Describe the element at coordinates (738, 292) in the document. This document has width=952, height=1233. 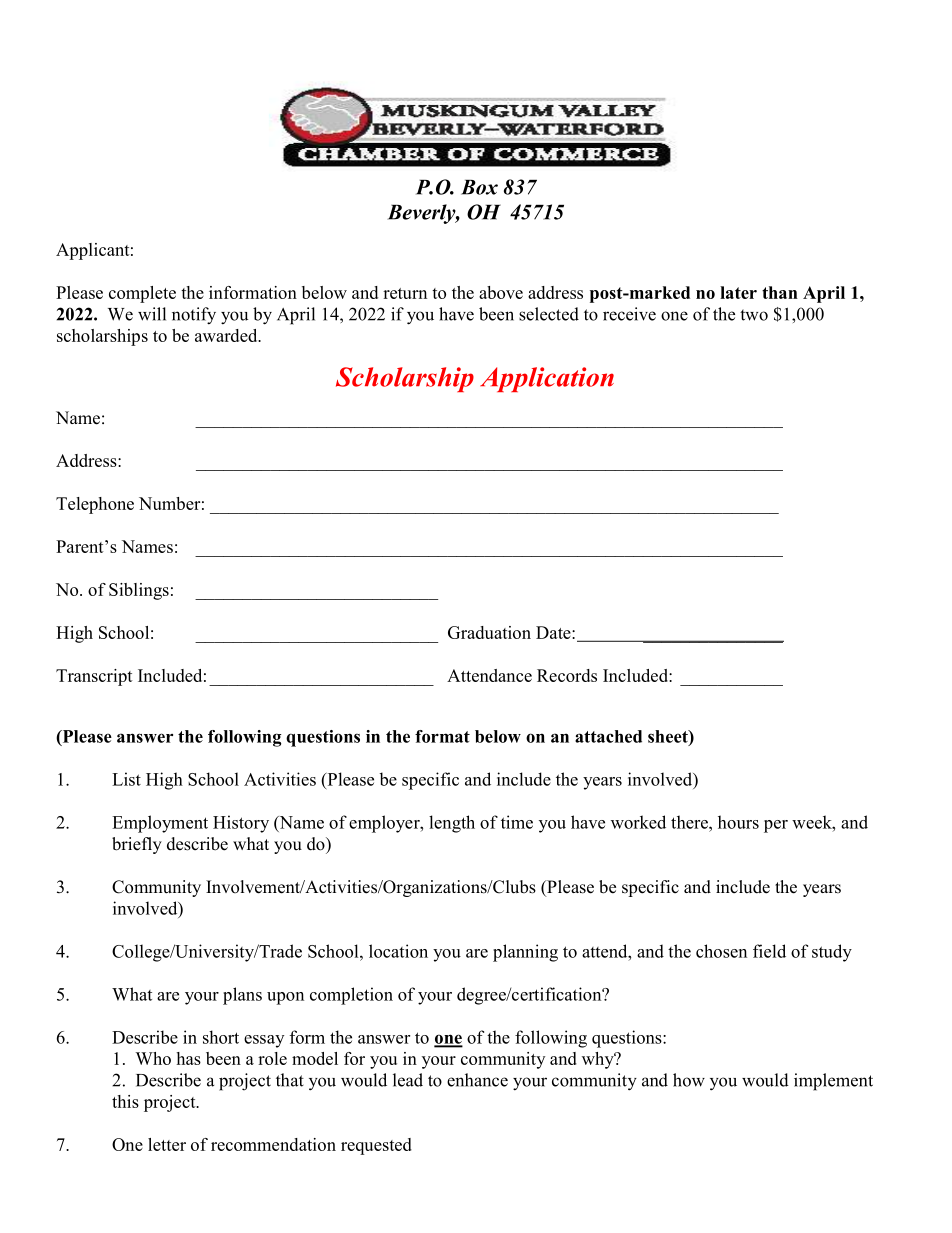
I see `later` at that location.
